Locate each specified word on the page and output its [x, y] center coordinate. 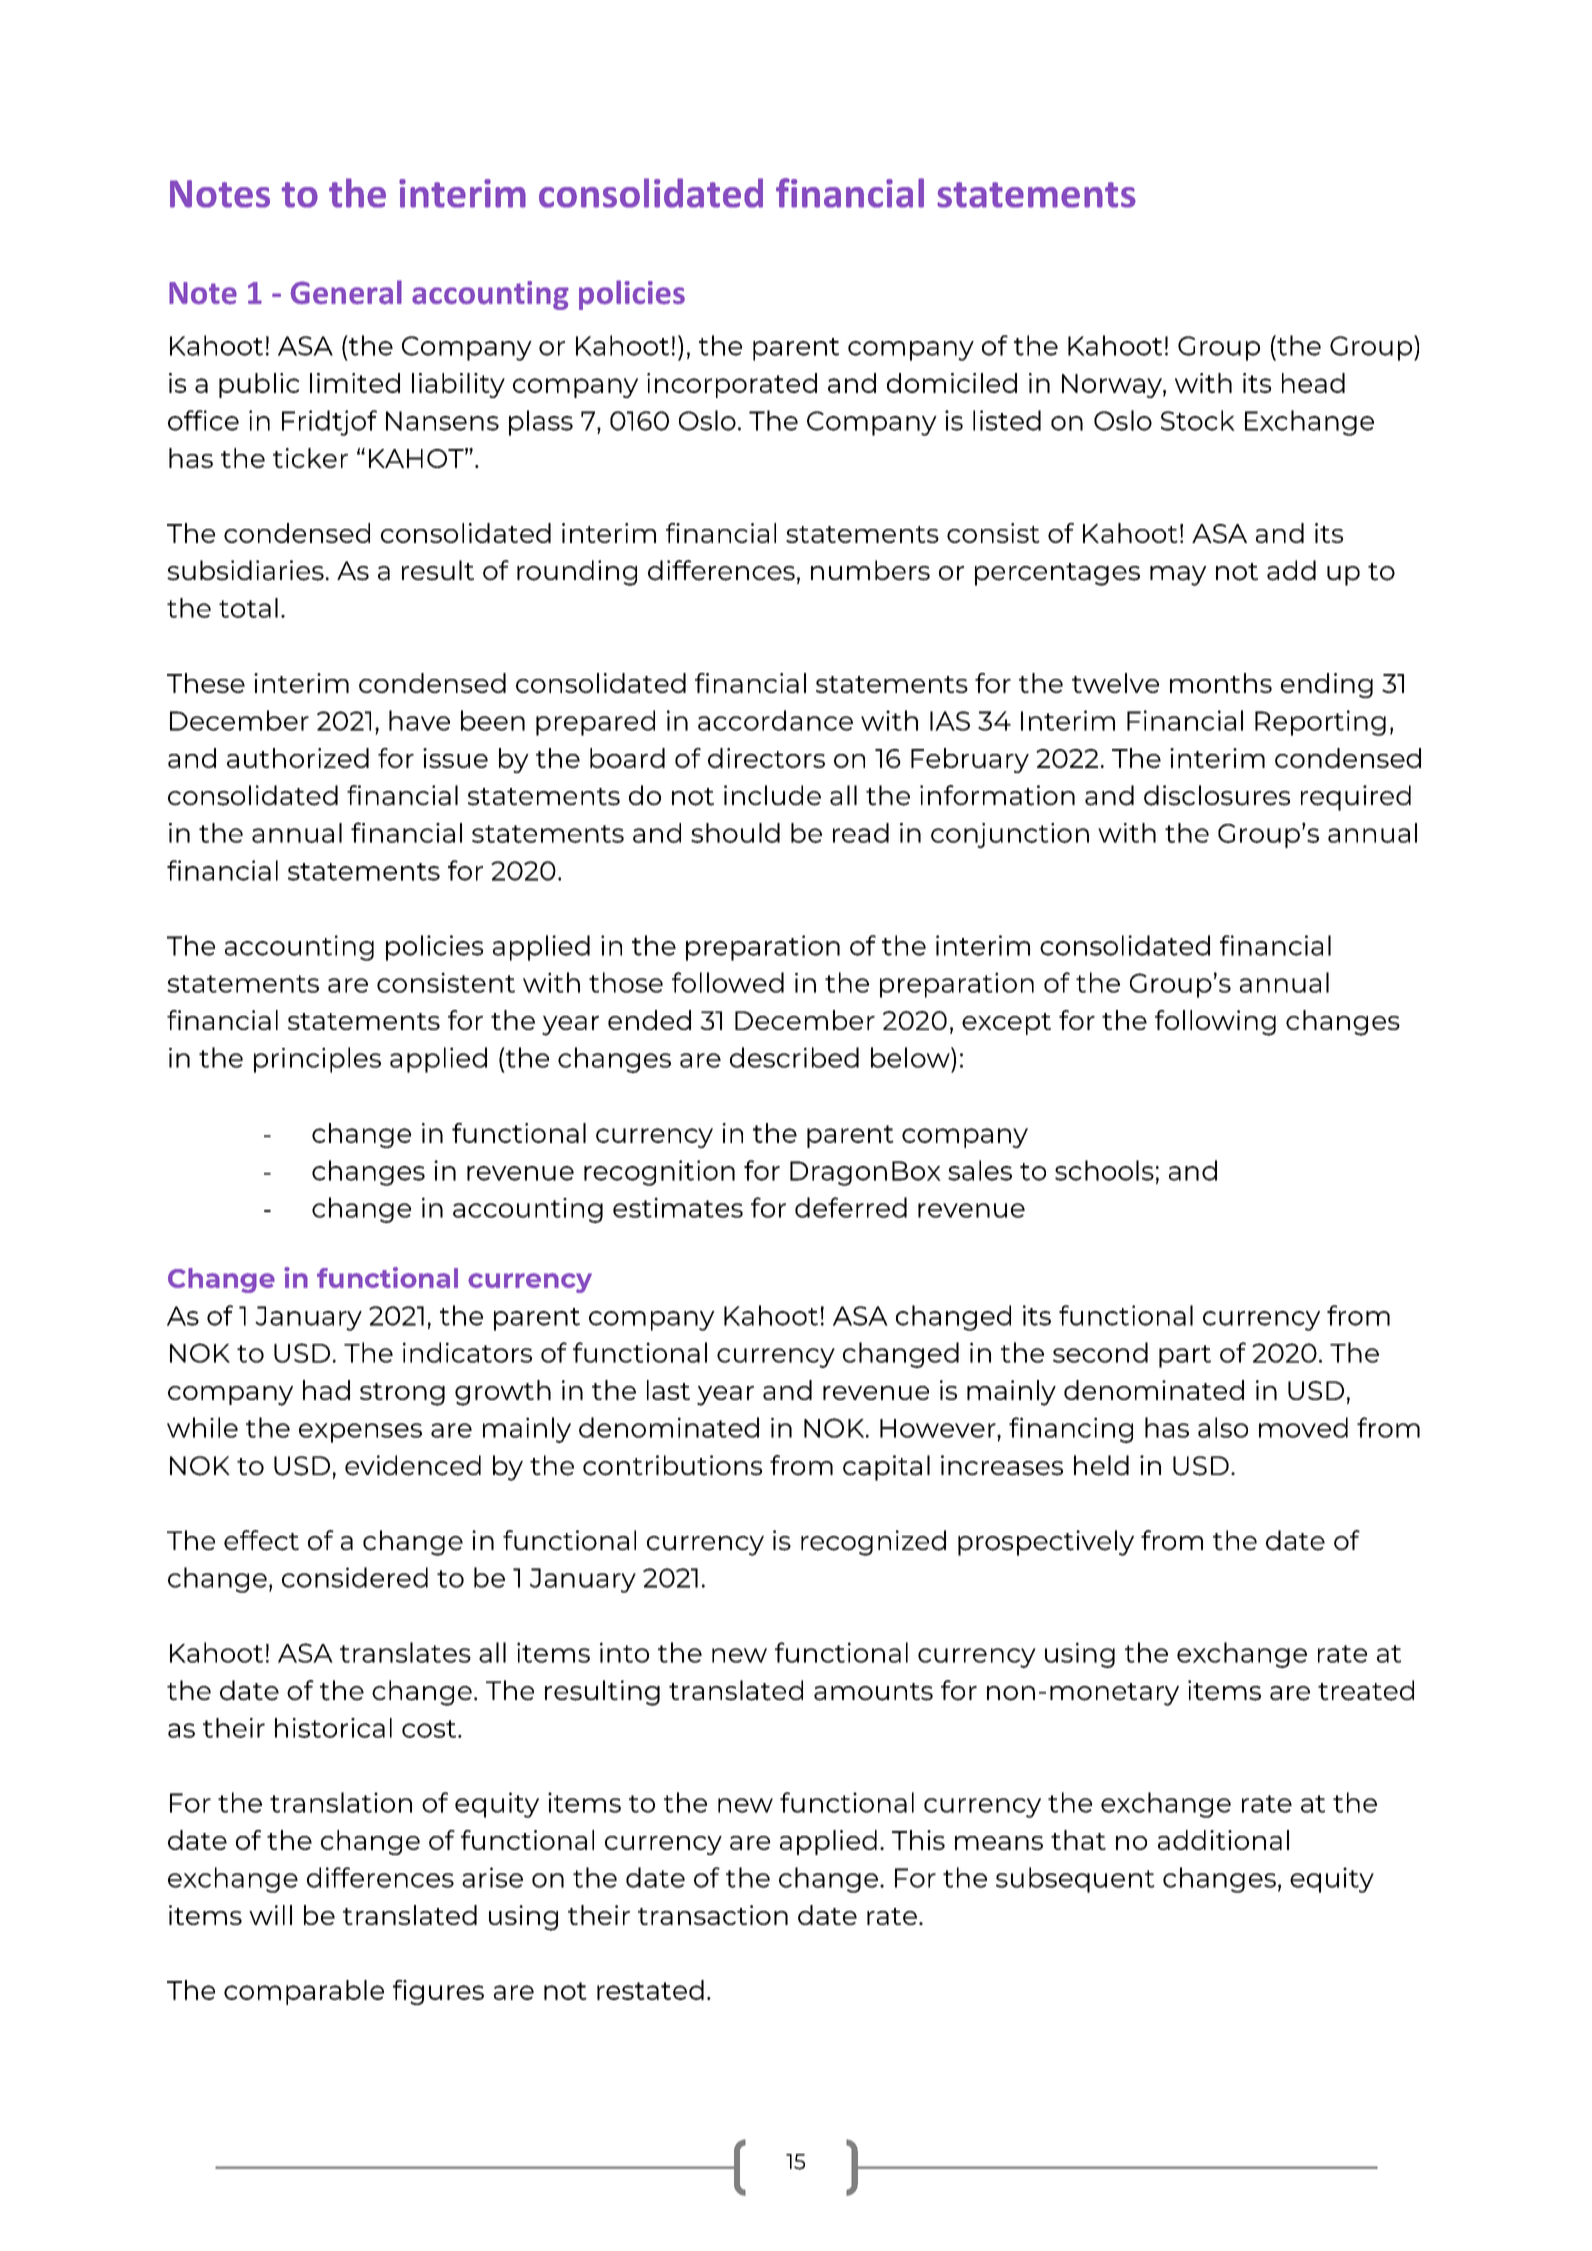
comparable [304, 1992]
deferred [851, 1207]
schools [1104, 1170]
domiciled [952, 383]
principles [317, 1060]
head [1313, 383]
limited [355, 383]
